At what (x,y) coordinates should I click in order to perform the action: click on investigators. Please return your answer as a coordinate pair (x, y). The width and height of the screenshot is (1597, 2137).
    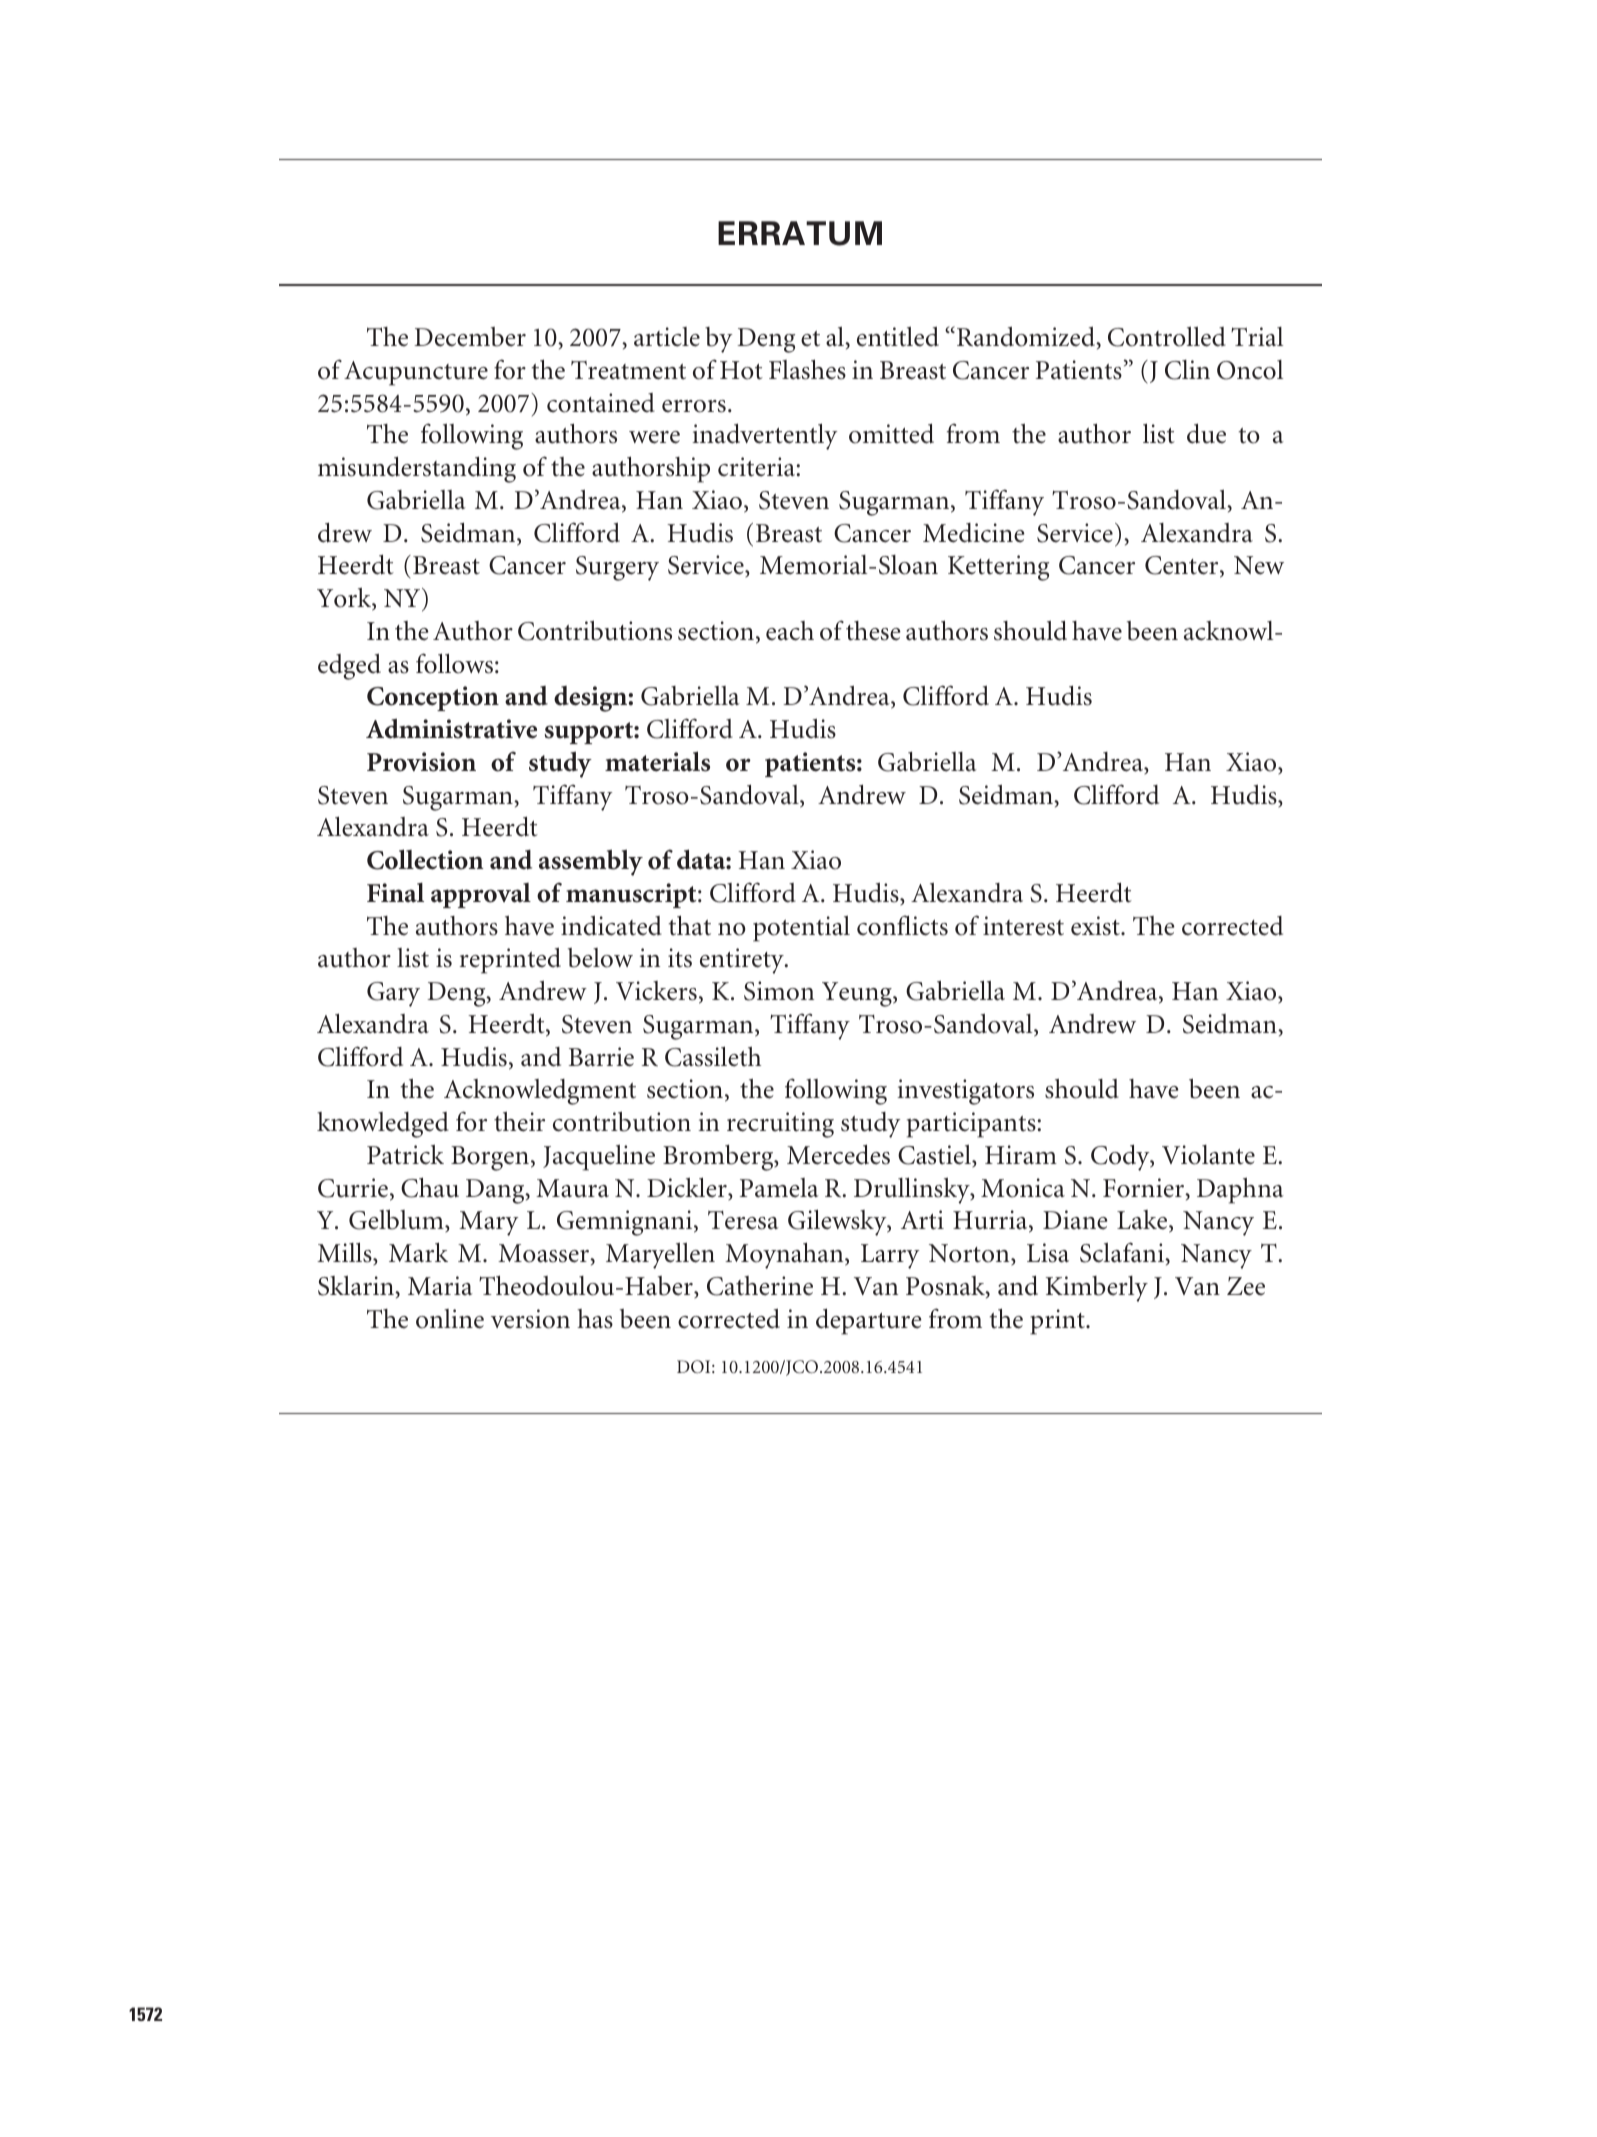
    Looking at the image, I should click on (965, 1092).
